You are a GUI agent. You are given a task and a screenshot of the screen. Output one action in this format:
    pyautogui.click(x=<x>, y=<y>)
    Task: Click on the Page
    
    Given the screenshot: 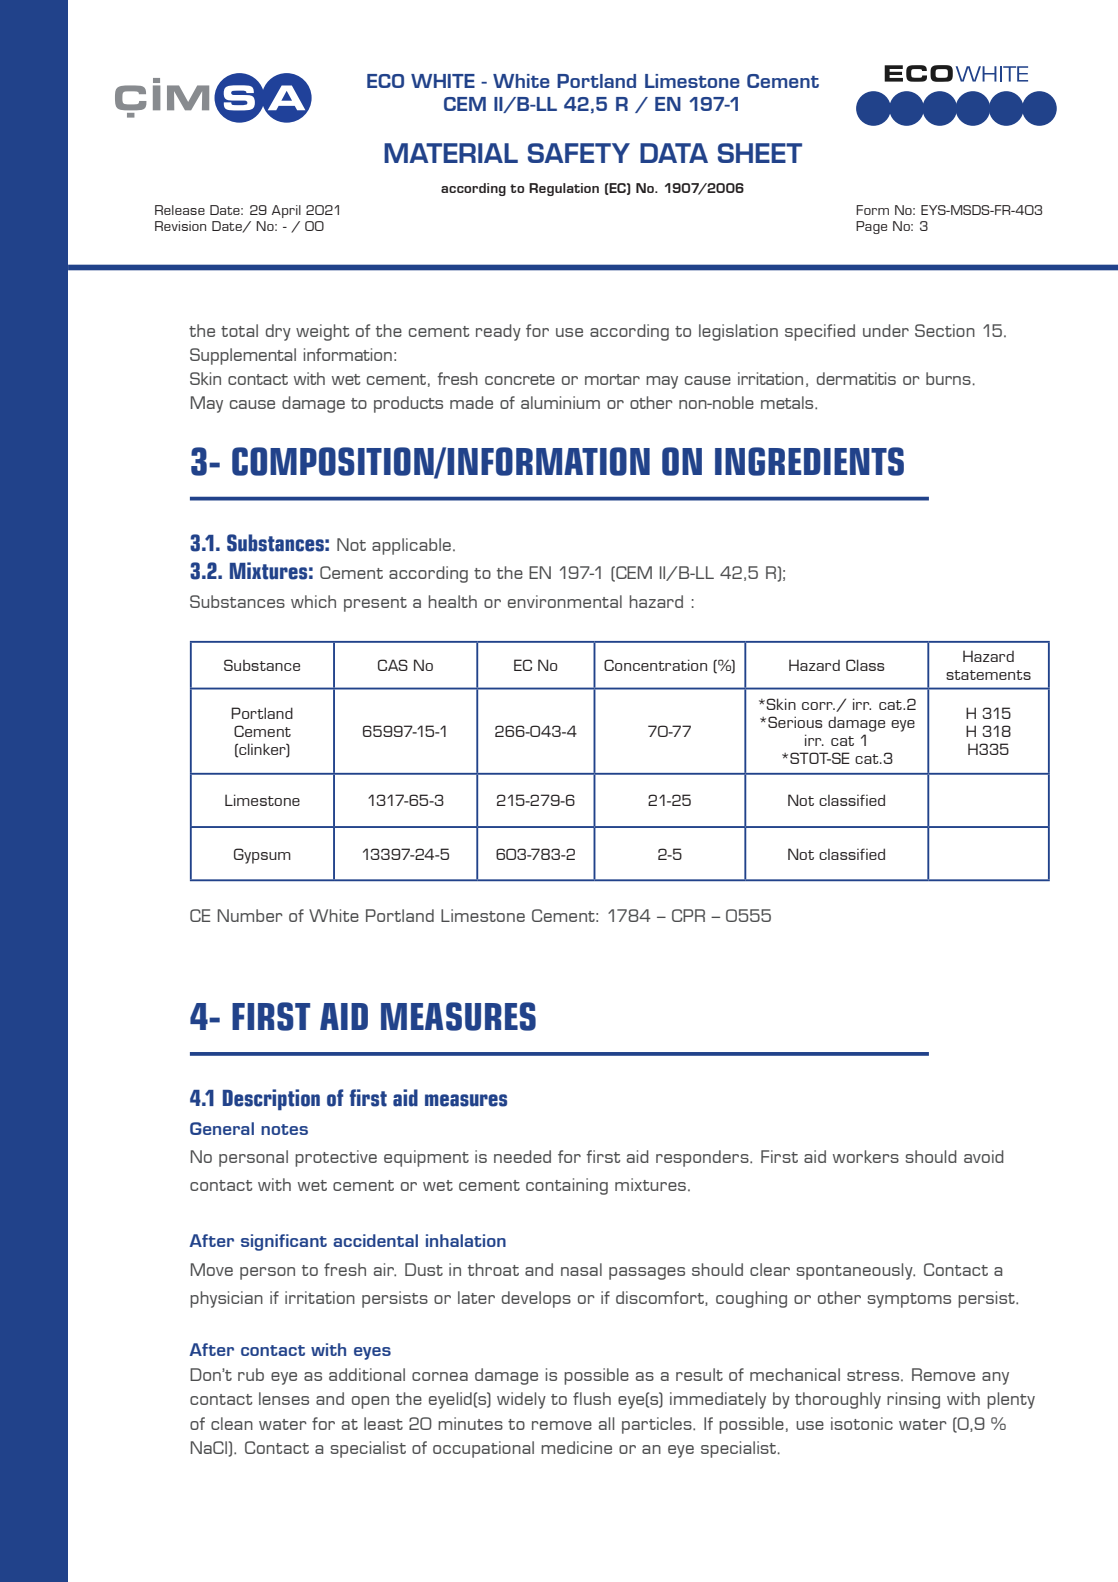 What is the action you would take?
    pyautogui.click(x=871, y=227)
